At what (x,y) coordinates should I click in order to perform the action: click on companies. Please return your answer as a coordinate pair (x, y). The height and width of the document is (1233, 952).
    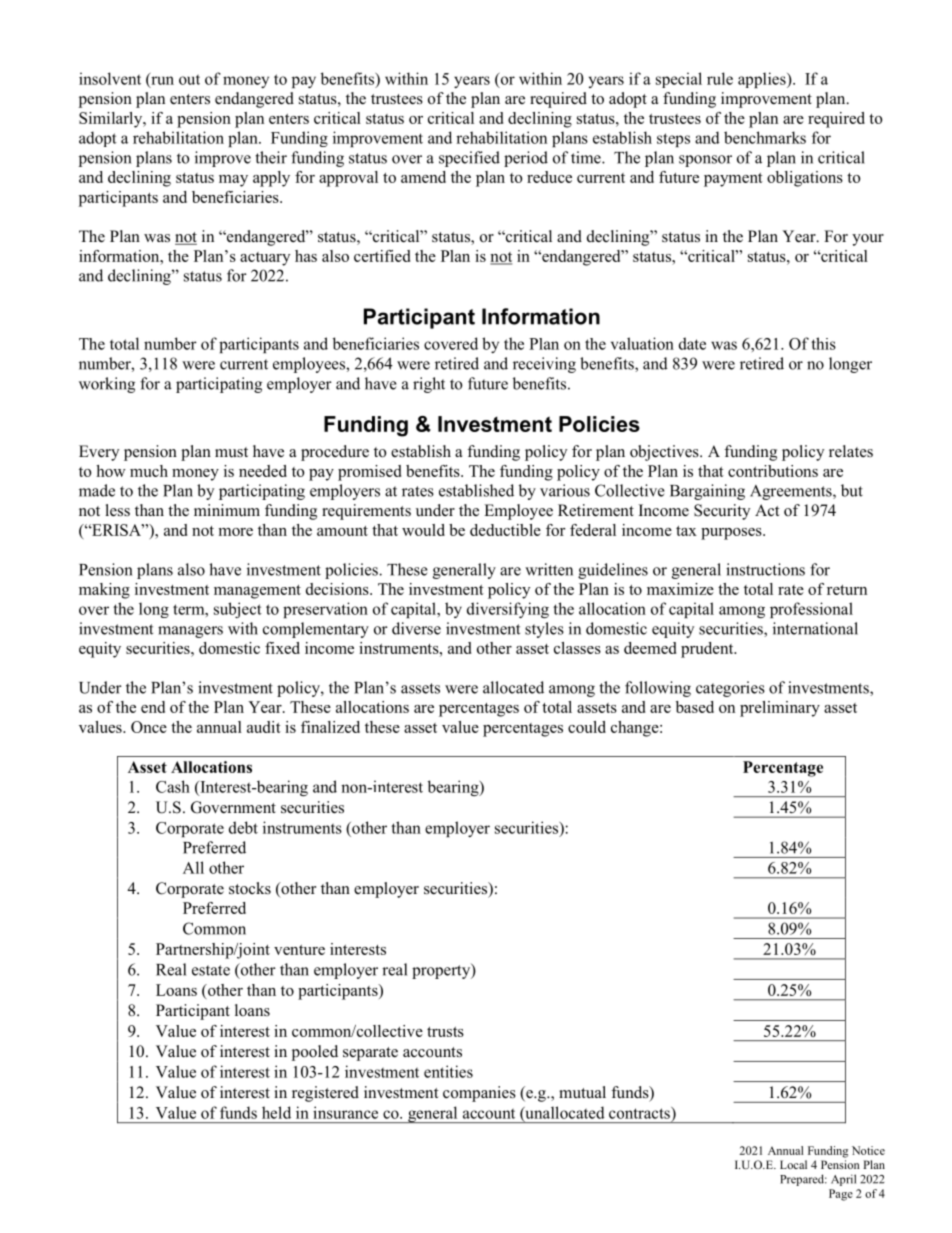
    Looking at the image, I should click on (479, 1094).
